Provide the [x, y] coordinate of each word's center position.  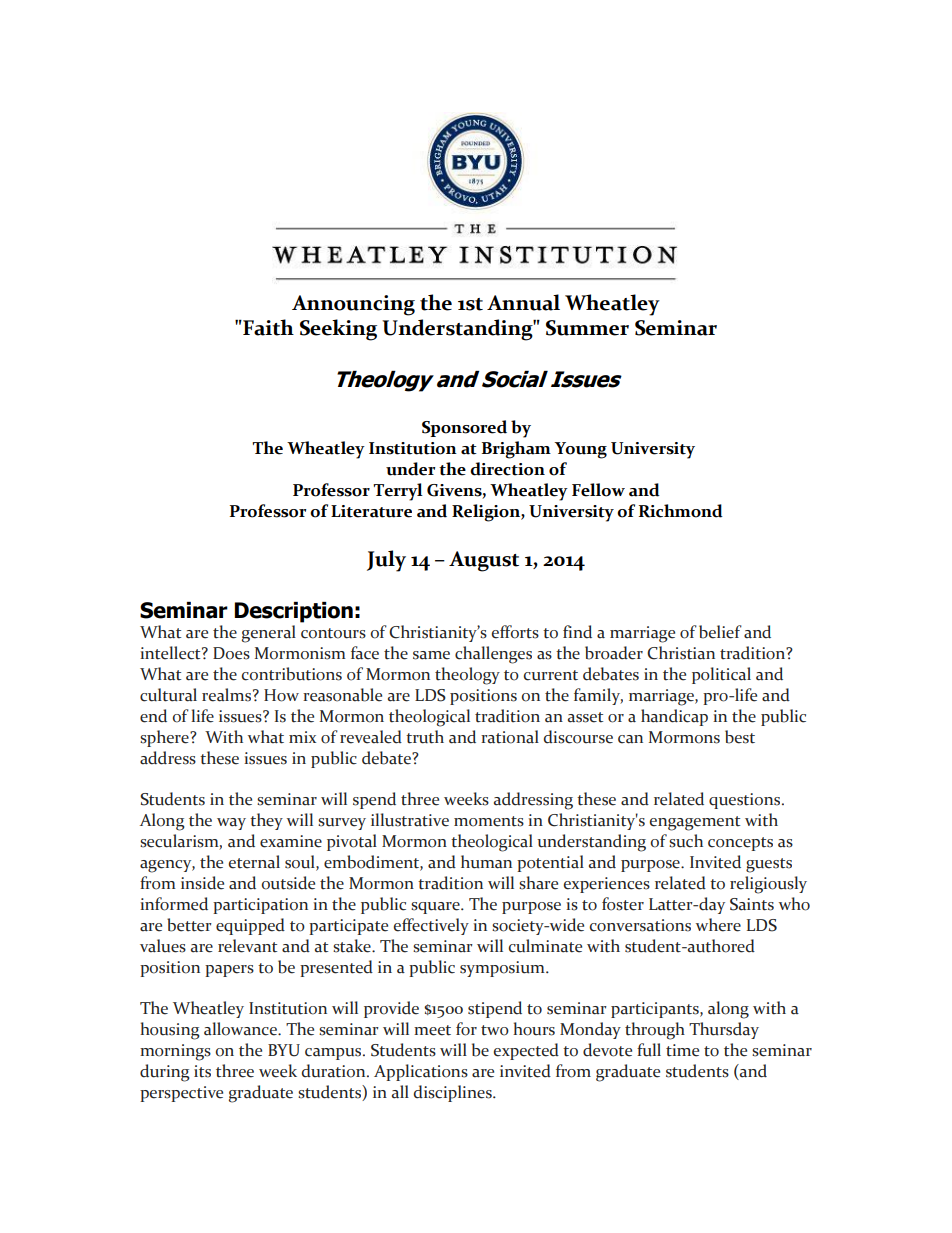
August [484, 561]
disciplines [453, 1093]
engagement [695, 823]
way [231, 824]
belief [720, 632]
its [202, 1071]
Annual [523, 302]
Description [294, 612]
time [682, 1050]
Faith [267, 327]
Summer [587, 328]
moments [489, 821]
